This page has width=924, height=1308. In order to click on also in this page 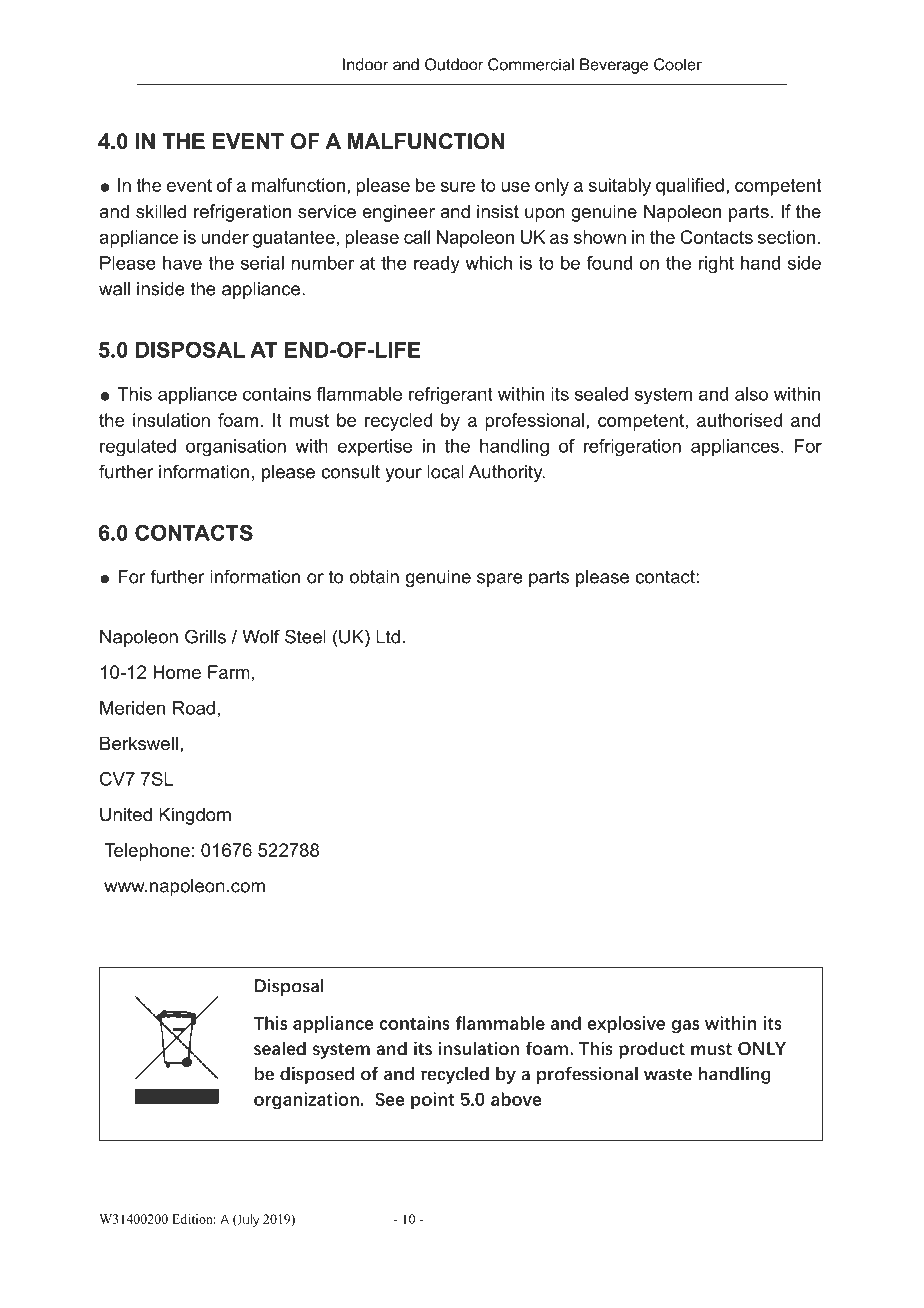, I will do `click(751, 394)`.
